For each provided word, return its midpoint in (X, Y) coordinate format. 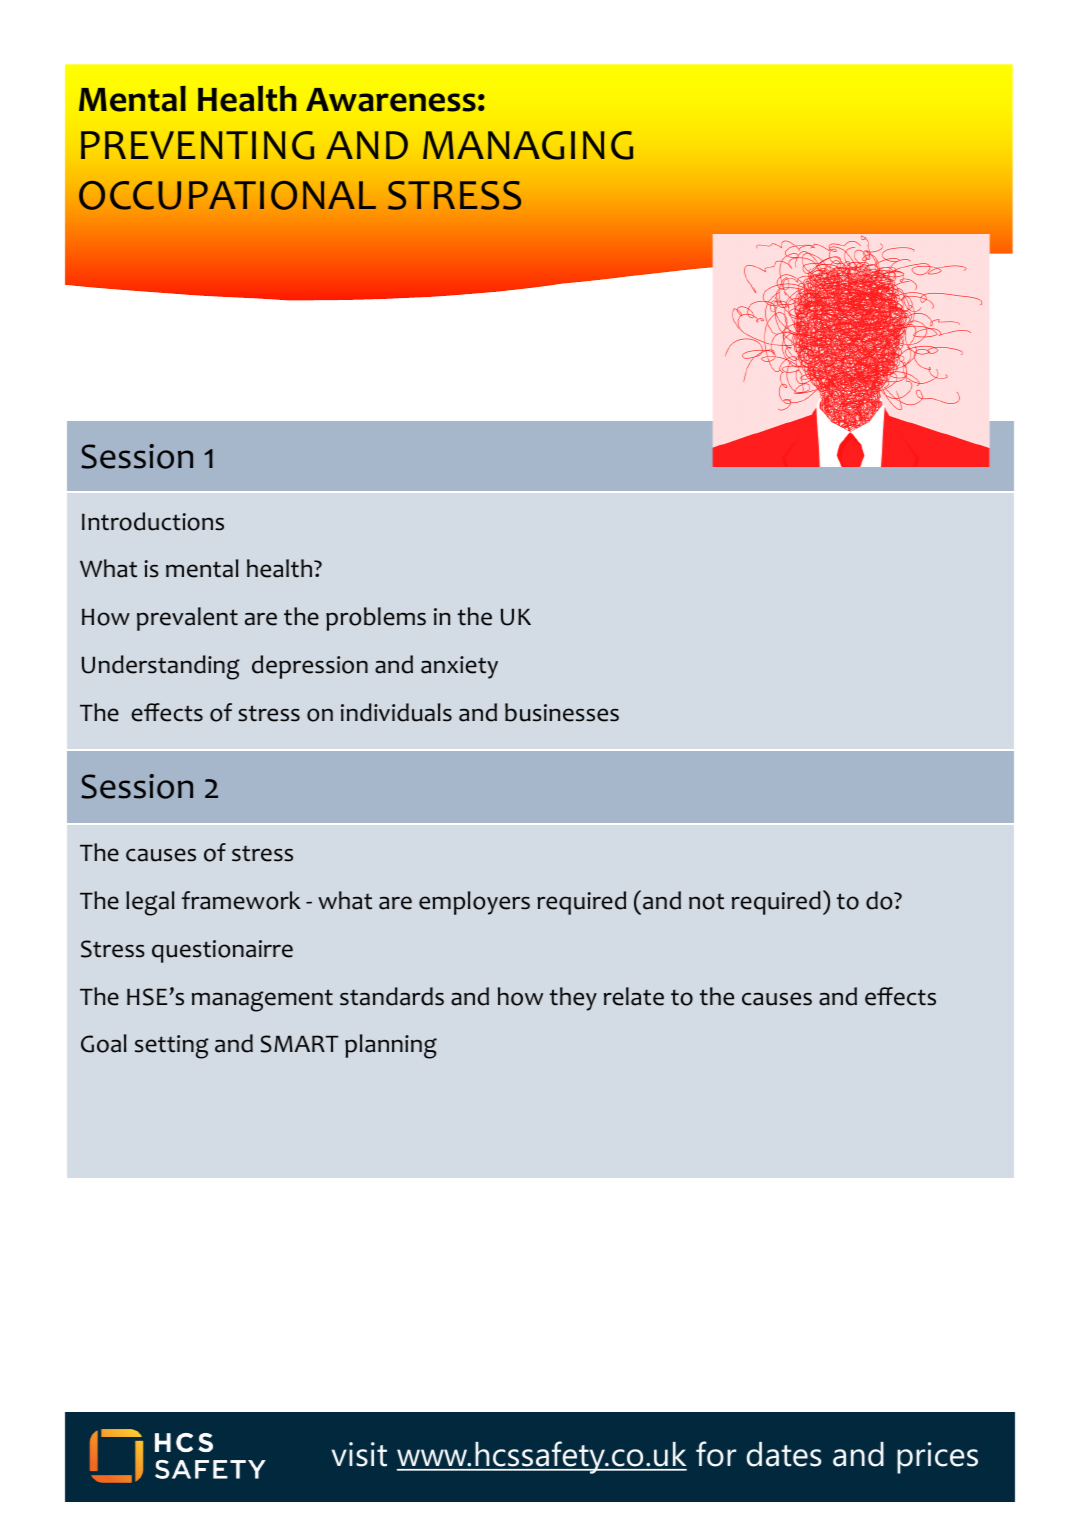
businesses (562, 712)
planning (391, 1046)
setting (172, 1047)
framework (241, 900)
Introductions (153, 521)
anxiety (459, 667)
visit (359, 1454)
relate (634, 996)
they (573, 999)
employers (474, 903)
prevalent (187, 619)
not (706, 902)
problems (376, 619)
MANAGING (528, 145)
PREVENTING (197, 145)
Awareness (391, 100)
